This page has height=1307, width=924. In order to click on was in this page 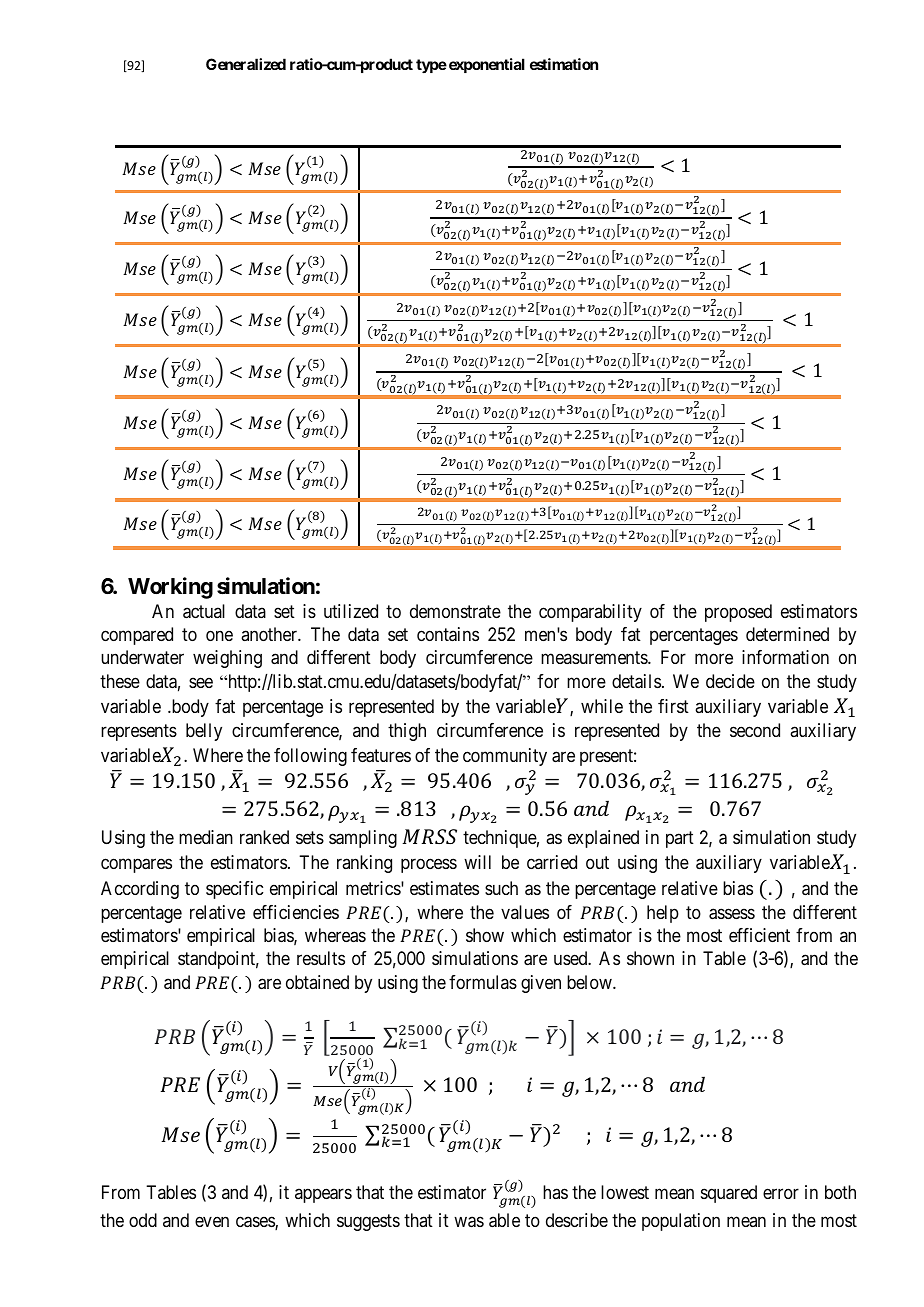, I will do `click(469, 1222)`.
